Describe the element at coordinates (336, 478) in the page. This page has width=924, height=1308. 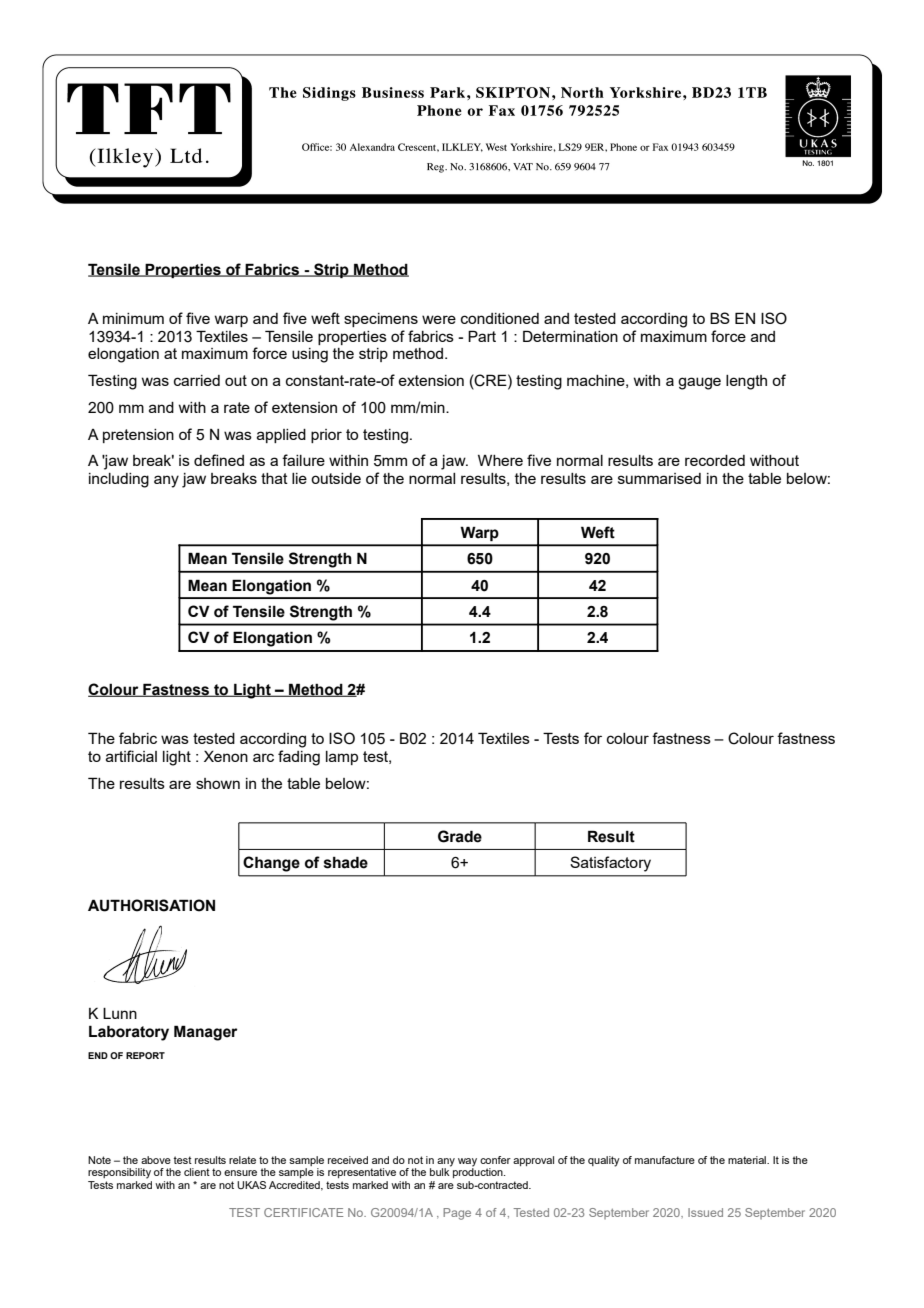
I see `outside` at that location.
